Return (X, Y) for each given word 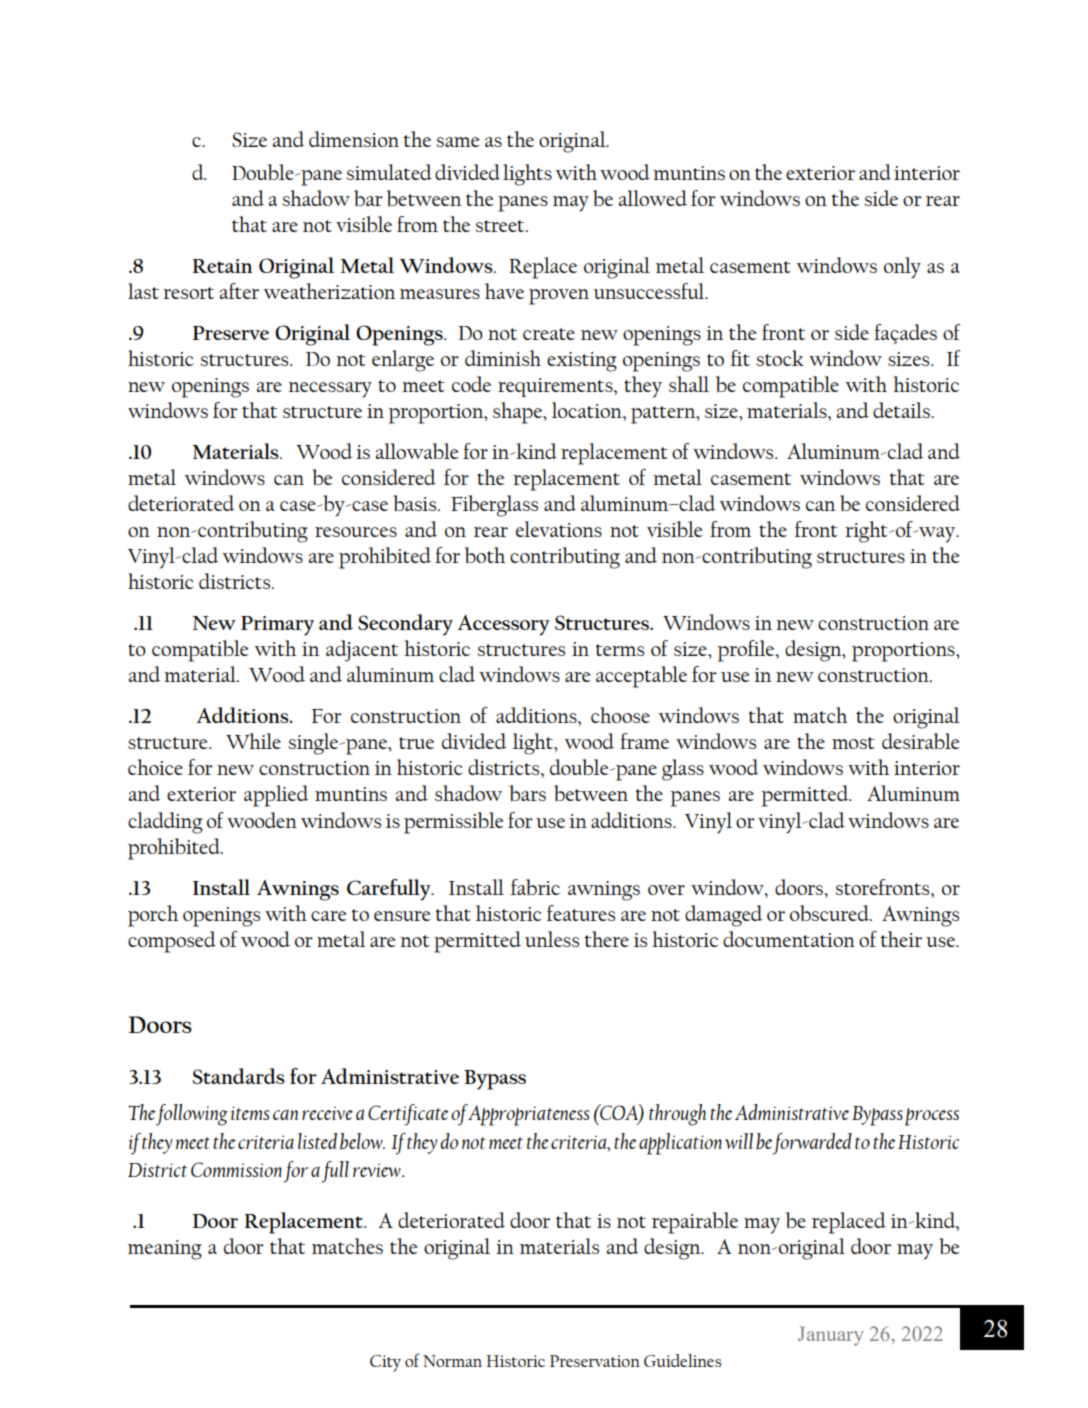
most (853, 743)
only (902, 268)
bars (527, 793)
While (253, 741)
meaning (165, 1250)
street (501, 226)
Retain (222, 266)
